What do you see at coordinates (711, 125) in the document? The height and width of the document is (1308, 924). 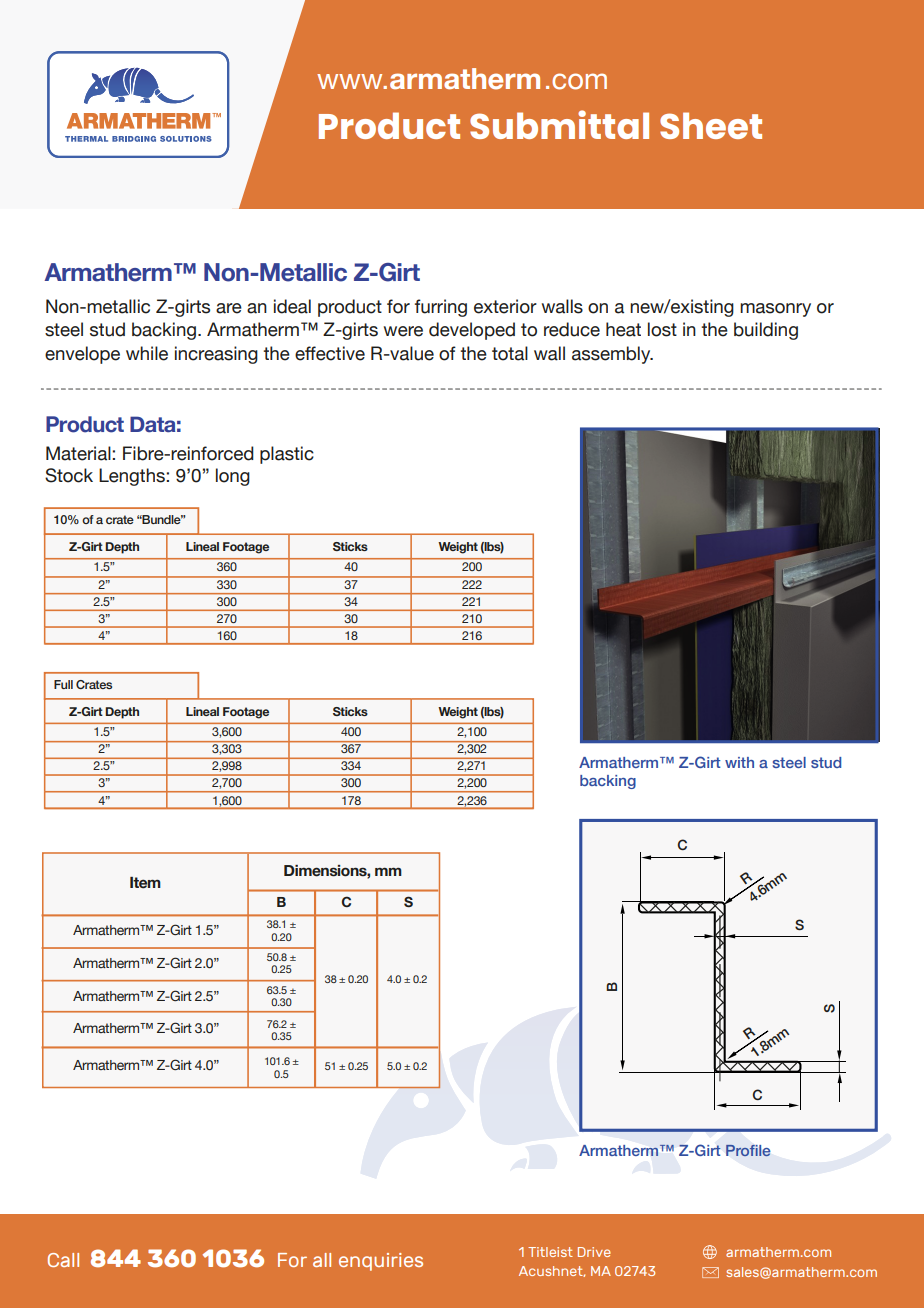 I see `Sheet` at bounding box center [711, 125].
